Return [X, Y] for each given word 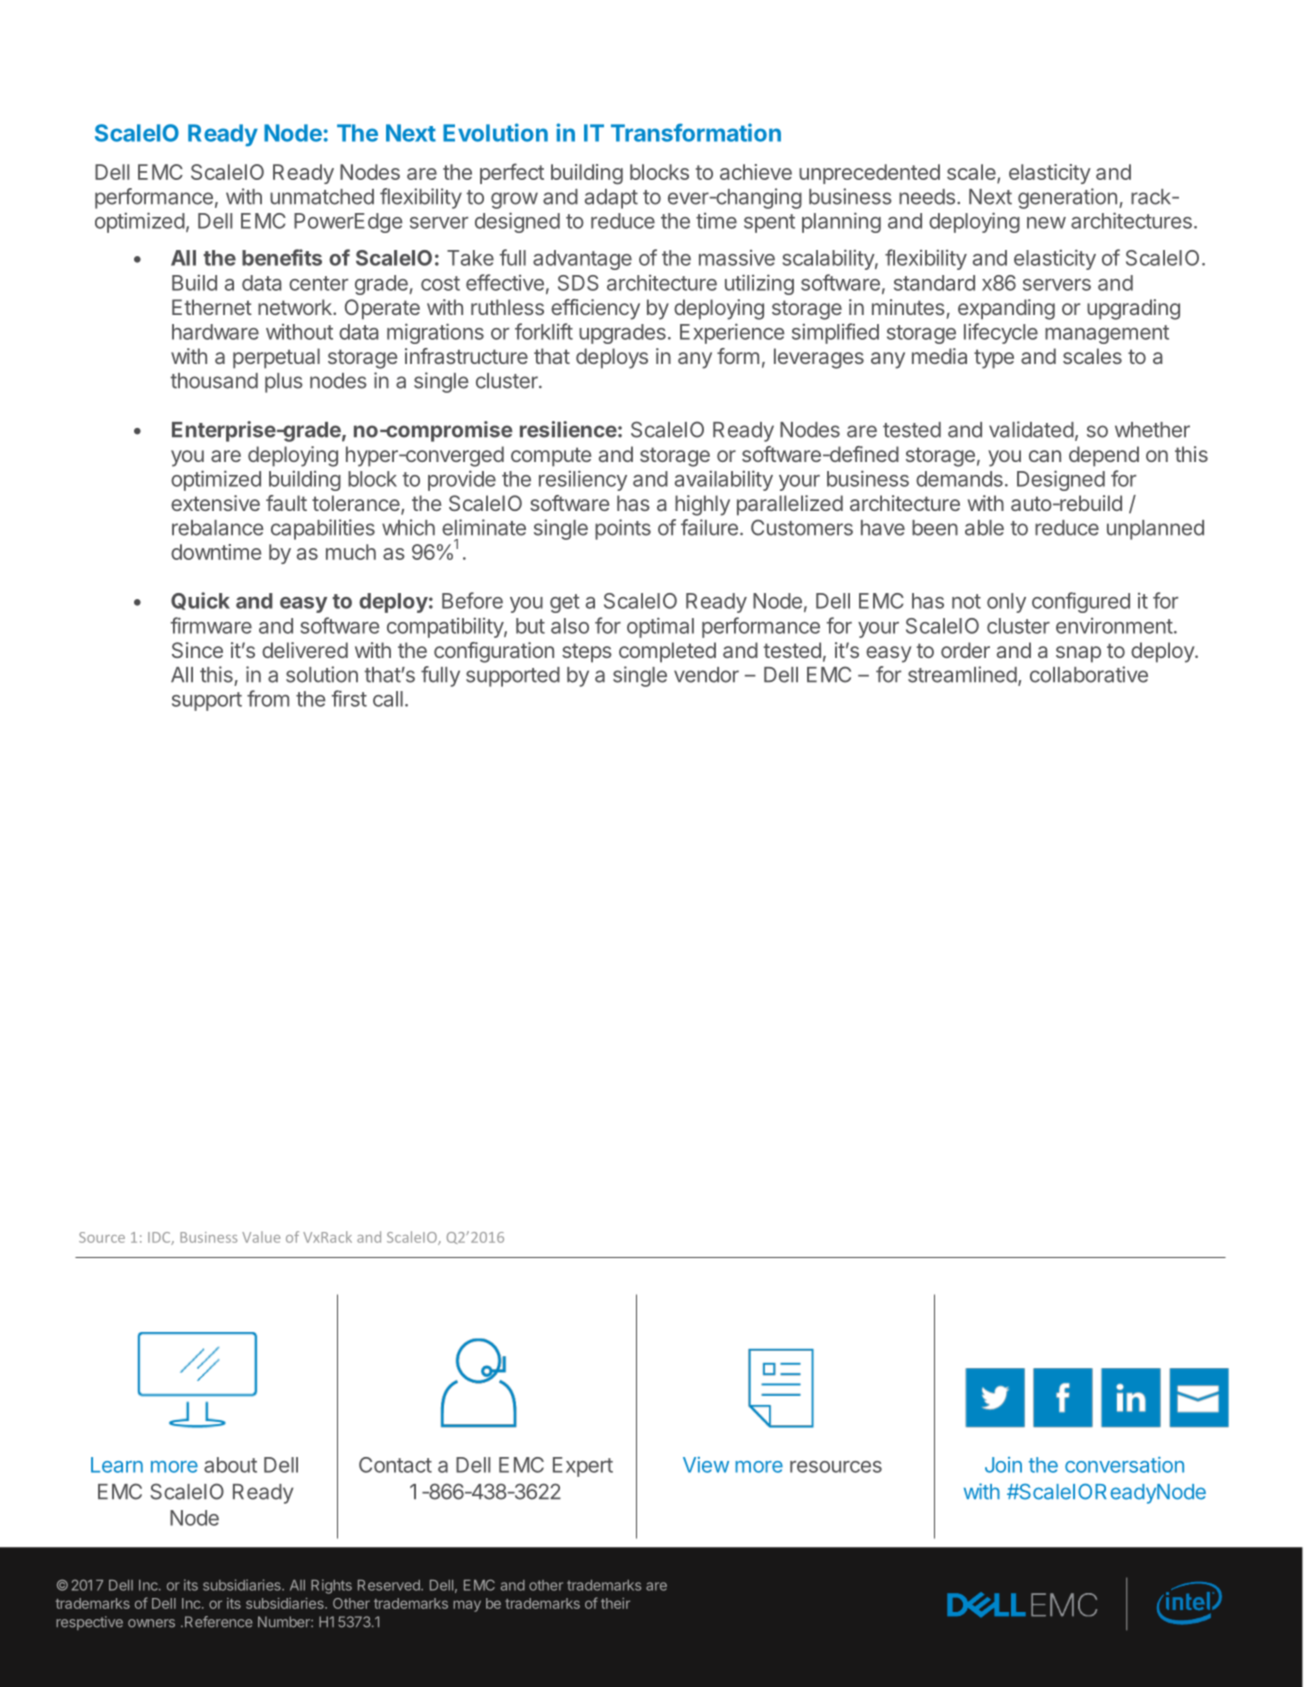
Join [1003, 1465]
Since [197, 650]
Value [261, 1237]
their [615, 1603]
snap [1078, 654]
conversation [1124, 1465]
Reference [218, 1622]
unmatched [322, 197]
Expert [583, 1467]
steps [587, 653]
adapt [611, 199]
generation [1067, 198]
